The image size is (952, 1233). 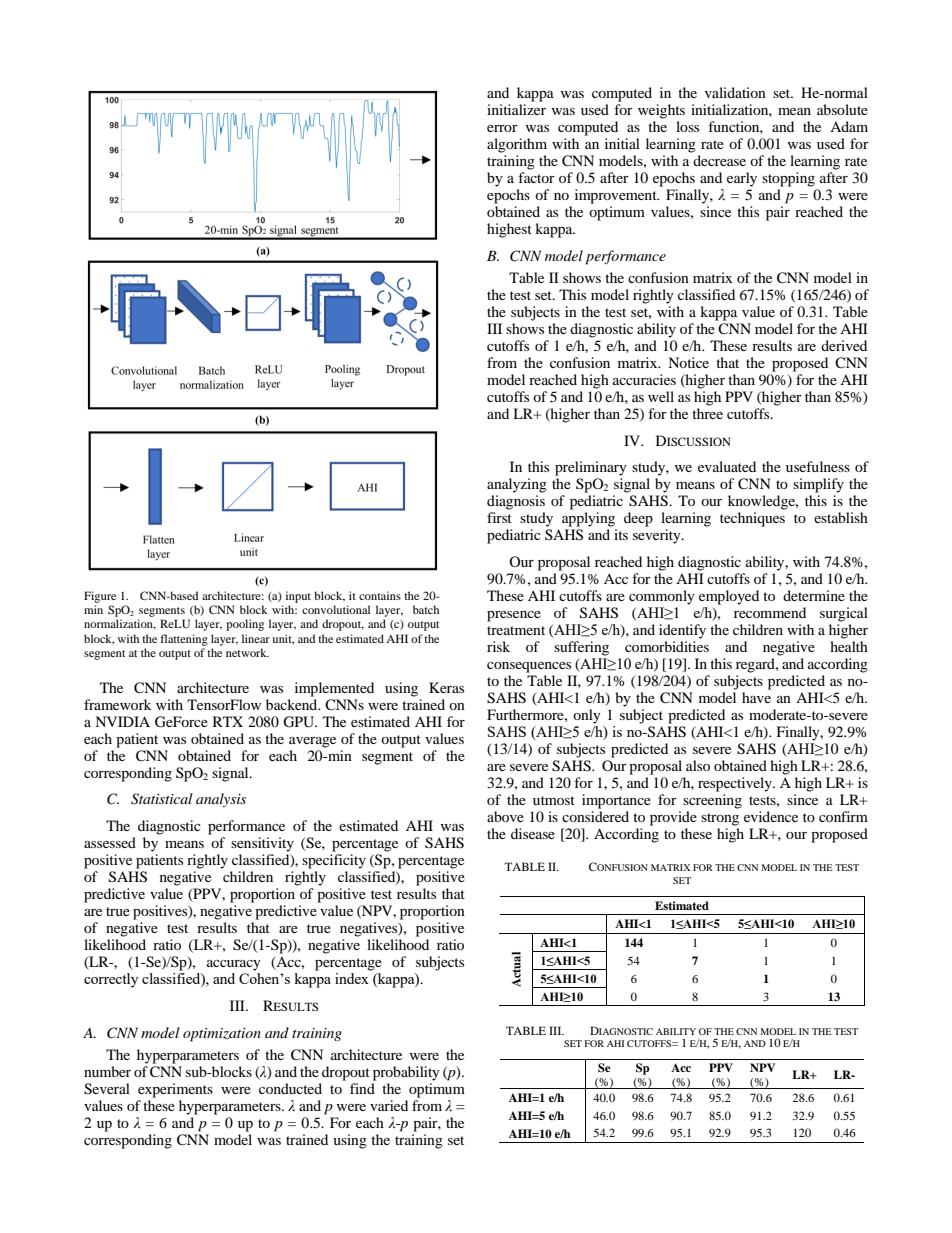 What do you see at coordinates (184, 640) in the document?
I see `flattening` at bounding box center [184, 640].
